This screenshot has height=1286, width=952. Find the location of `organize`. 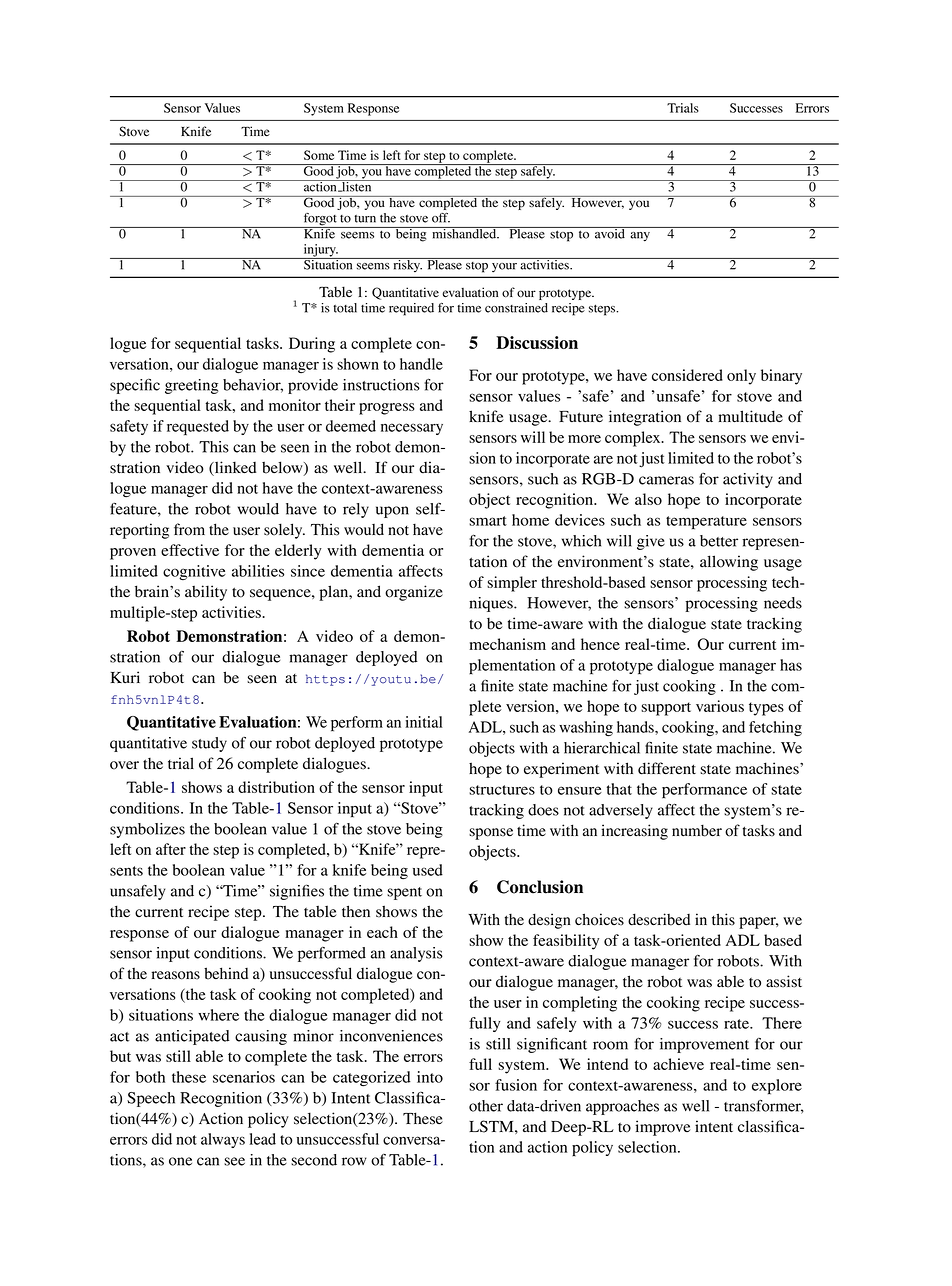

organize is located at coordinates (414, 593).
